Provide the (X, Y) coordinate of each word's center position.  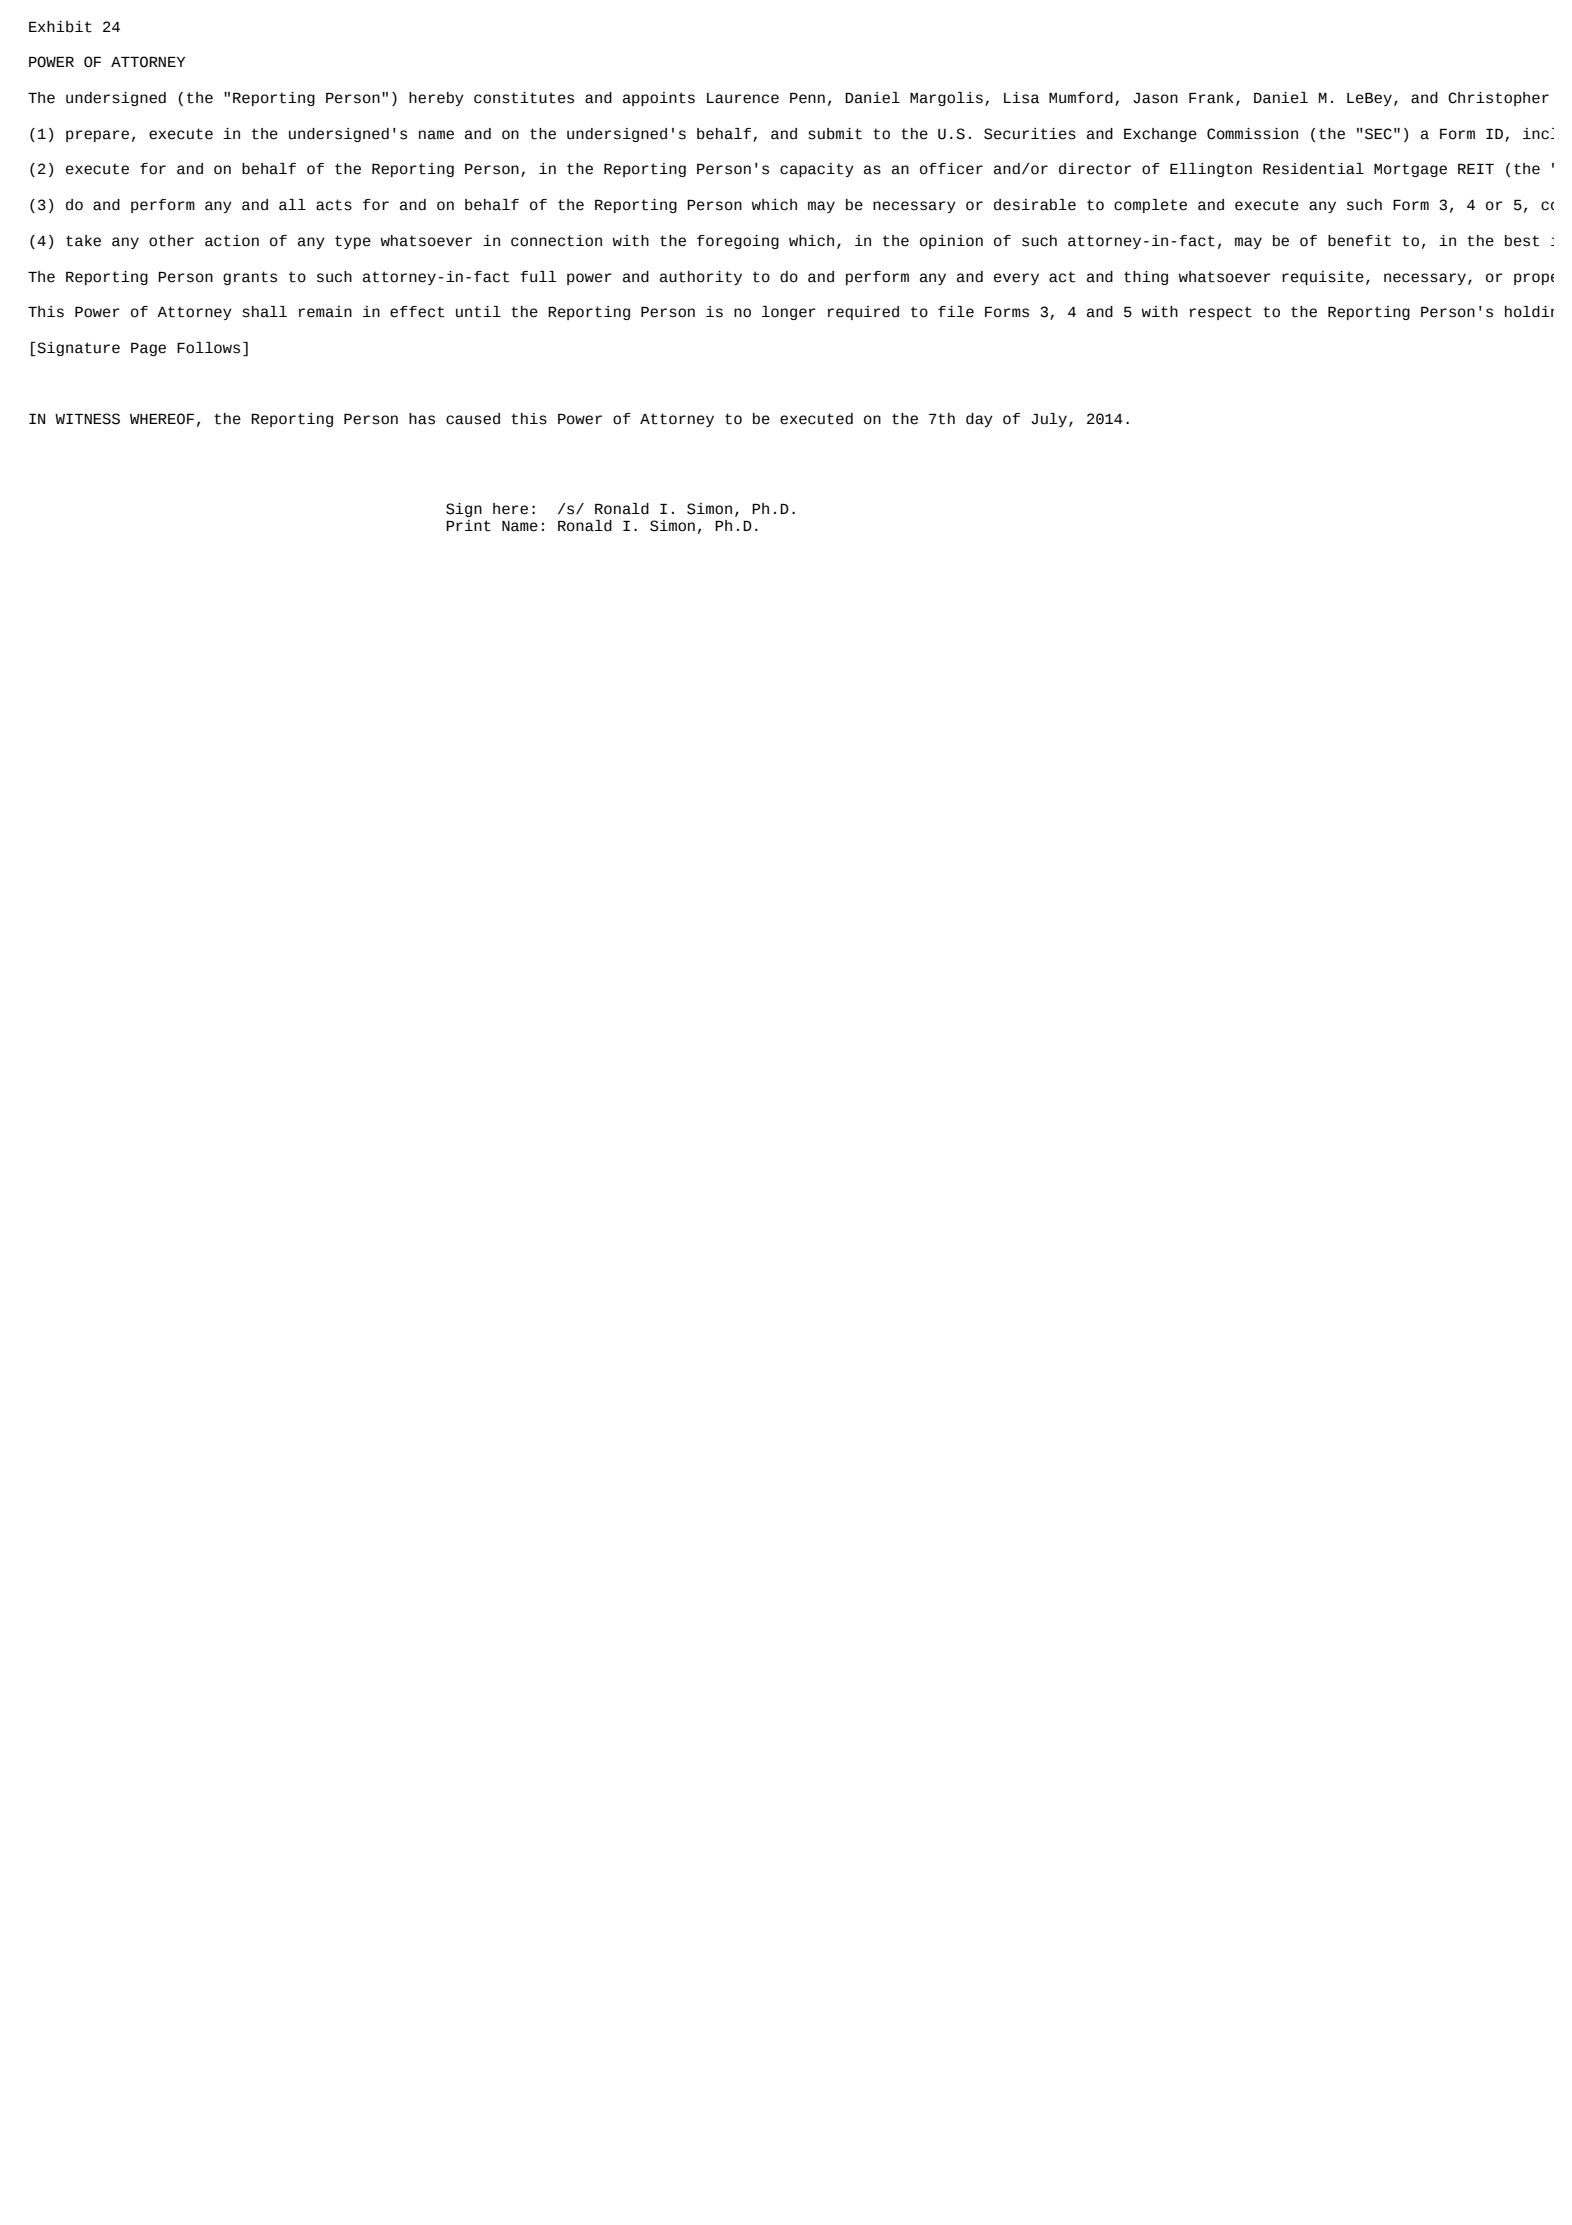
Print (468, 526)
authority (701, 278)
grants (250, 278)
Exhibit (60, 27)
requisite (1323, 278)
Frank (1211, 98)
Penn (807, 98)
